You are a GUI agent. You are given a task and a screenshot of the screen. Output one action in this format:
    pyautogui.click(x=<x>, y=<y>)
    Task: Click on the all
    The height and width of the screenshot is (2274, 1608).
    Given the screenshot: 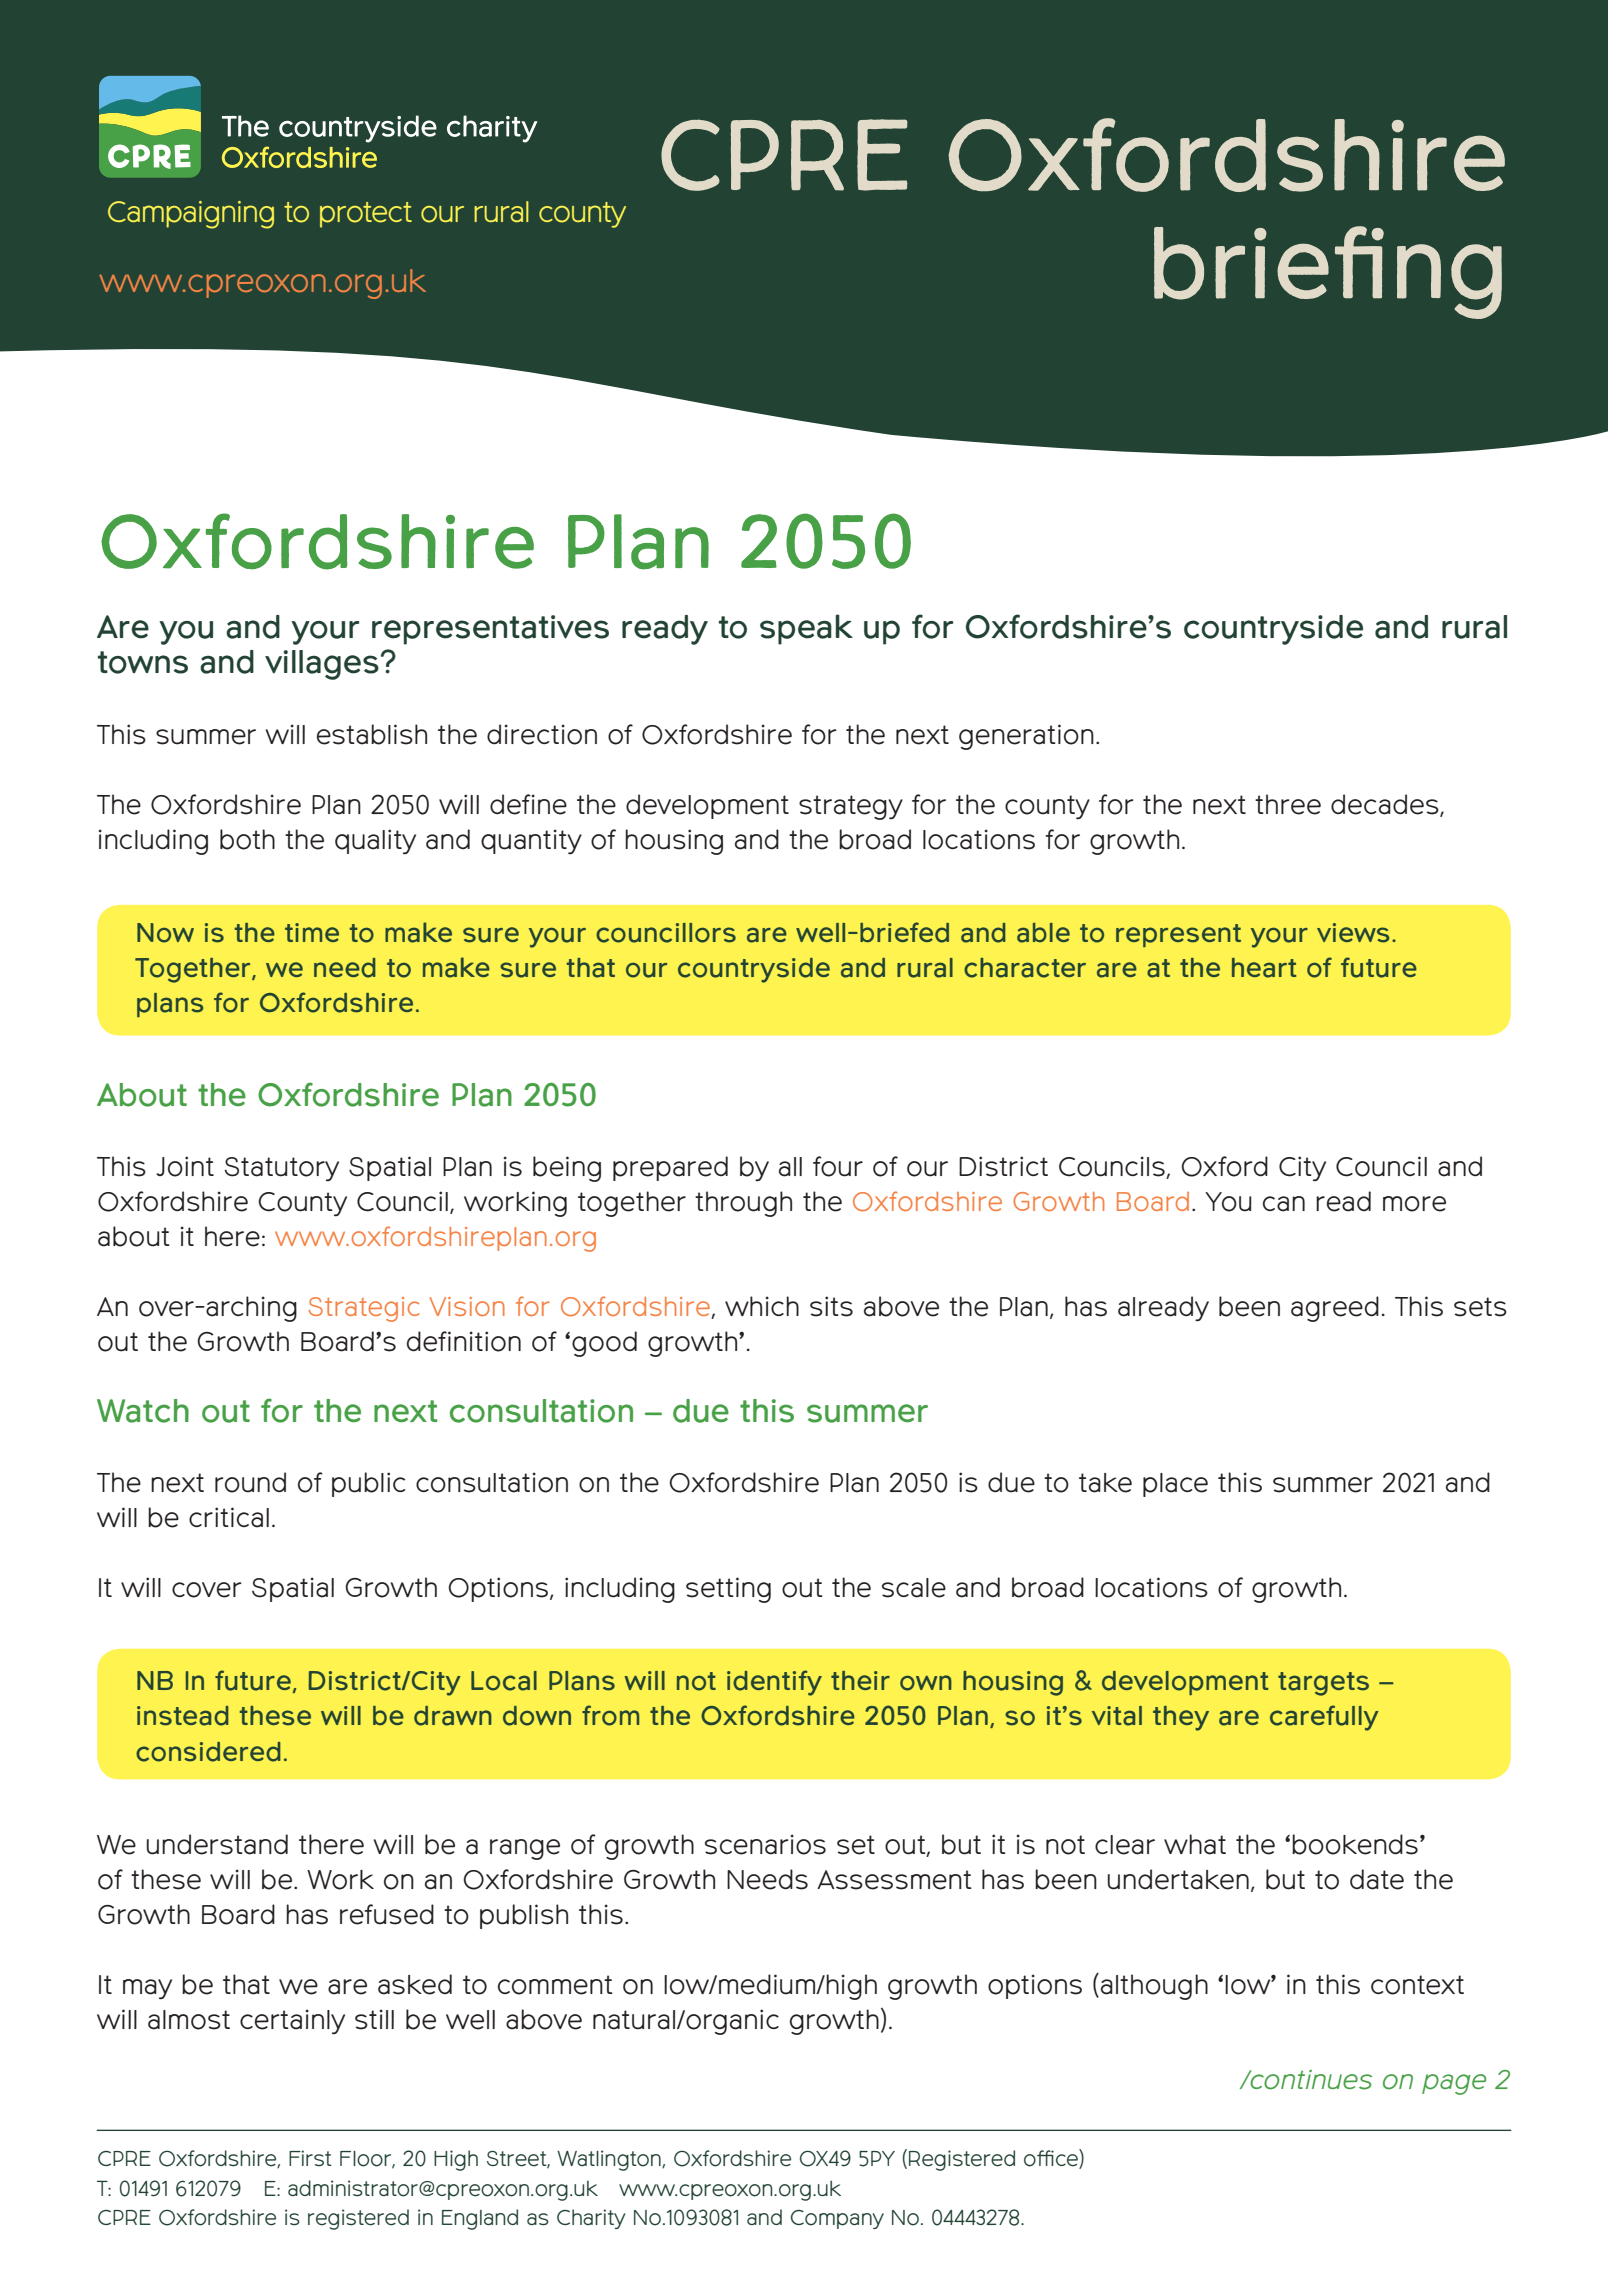 What is the action you would take?
    pyautogui.click(x=790, y=1167)
